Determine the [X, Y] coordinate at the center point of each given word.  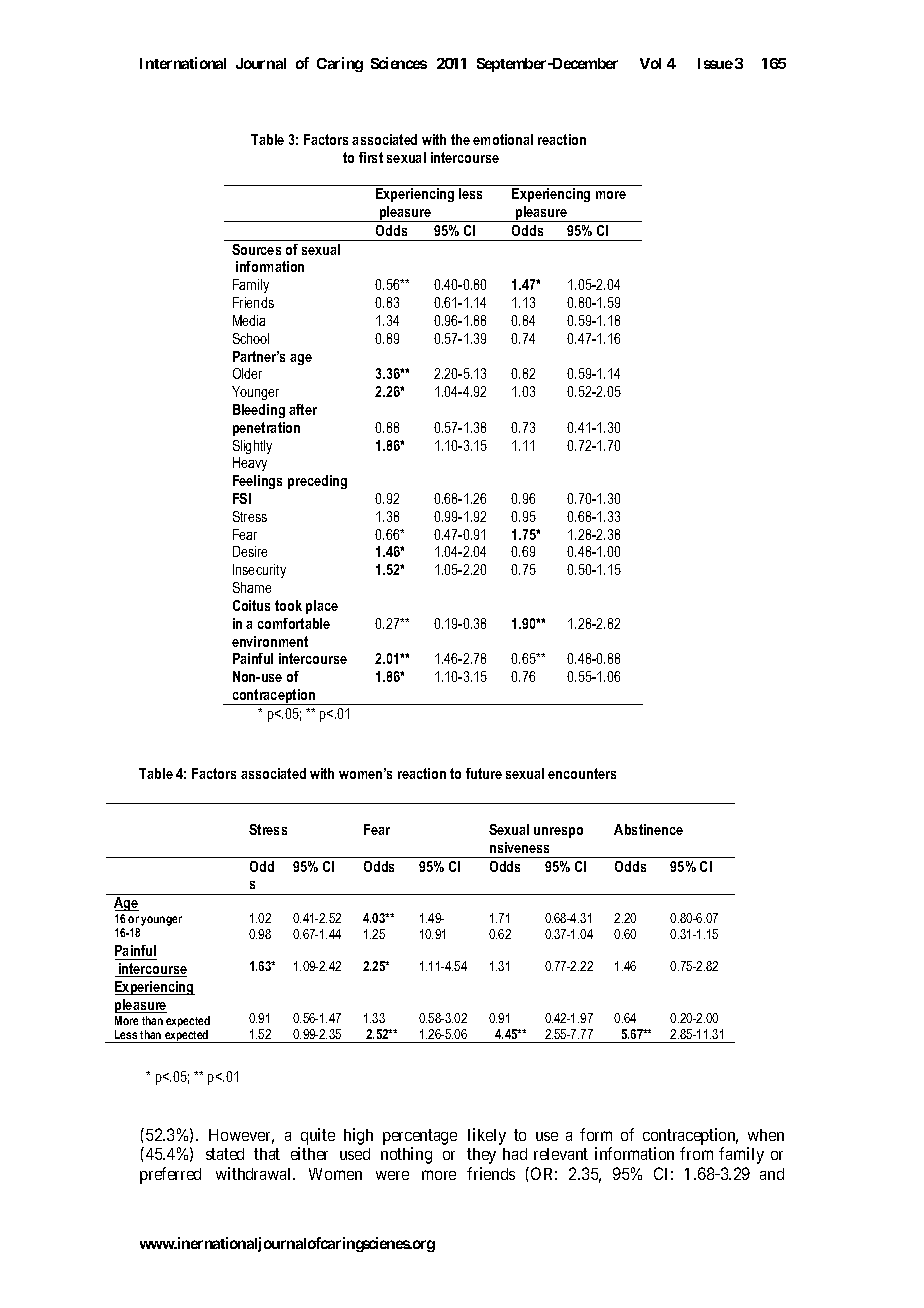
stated [225, 1154]
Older [247, 373]
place [322, 607]
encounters [582, 773]
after [303, 409]
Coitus [251, 605]
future [484, 773]
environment [270, 641]
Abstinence [648, 829]
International [183, 63]
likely [487, 1136]
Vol [650, 63]
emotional [503, 139]
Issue [715, 63]
